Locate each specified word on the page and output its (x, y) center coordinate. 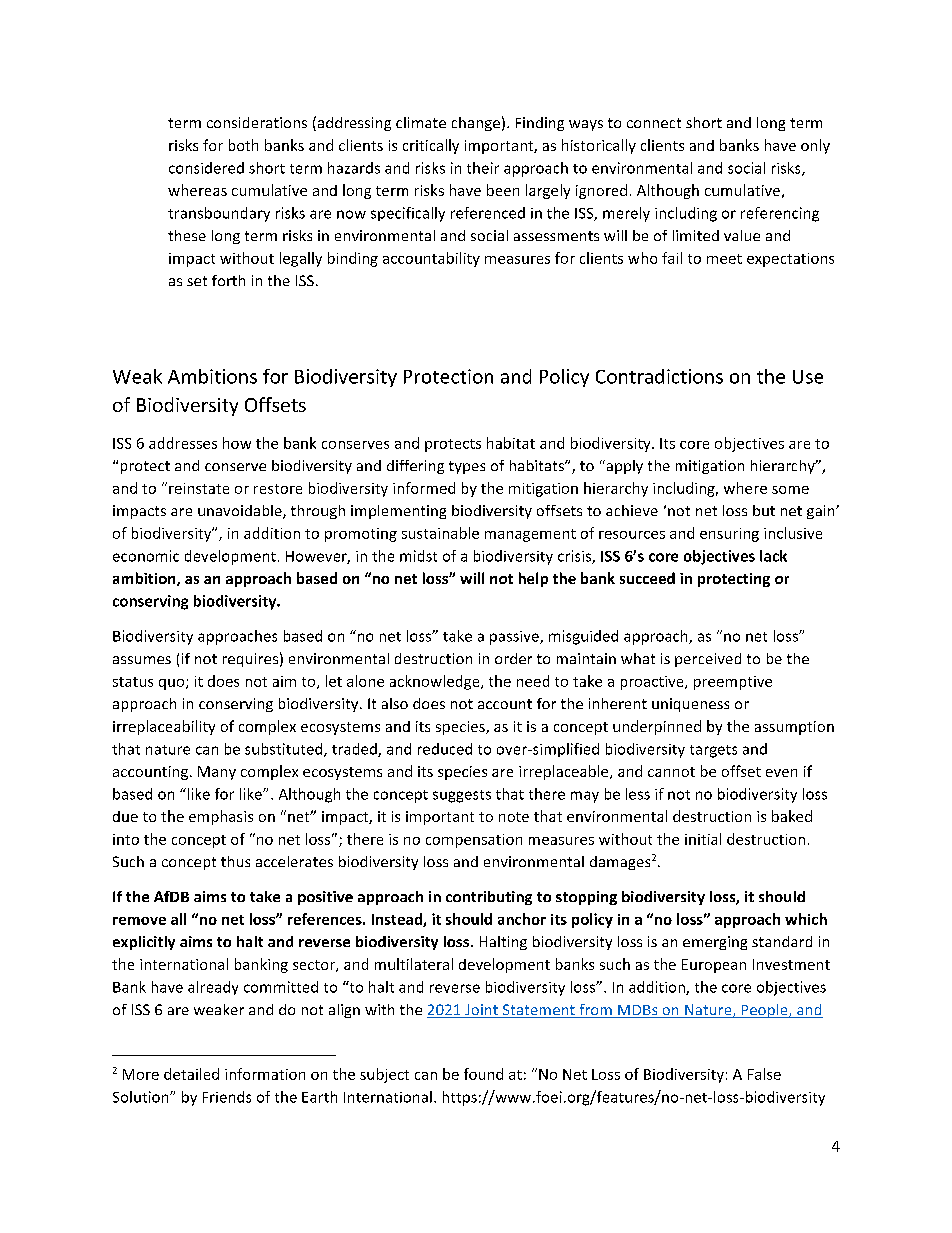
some (790, 490)
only (815, 146)
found (483, 1074)
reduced (445, 749)
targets (713, 751)
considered (206, 168)
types (467, 467)
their (483, 168)
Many (217, 773)
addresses (183, 443)
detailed (191, 1074)
